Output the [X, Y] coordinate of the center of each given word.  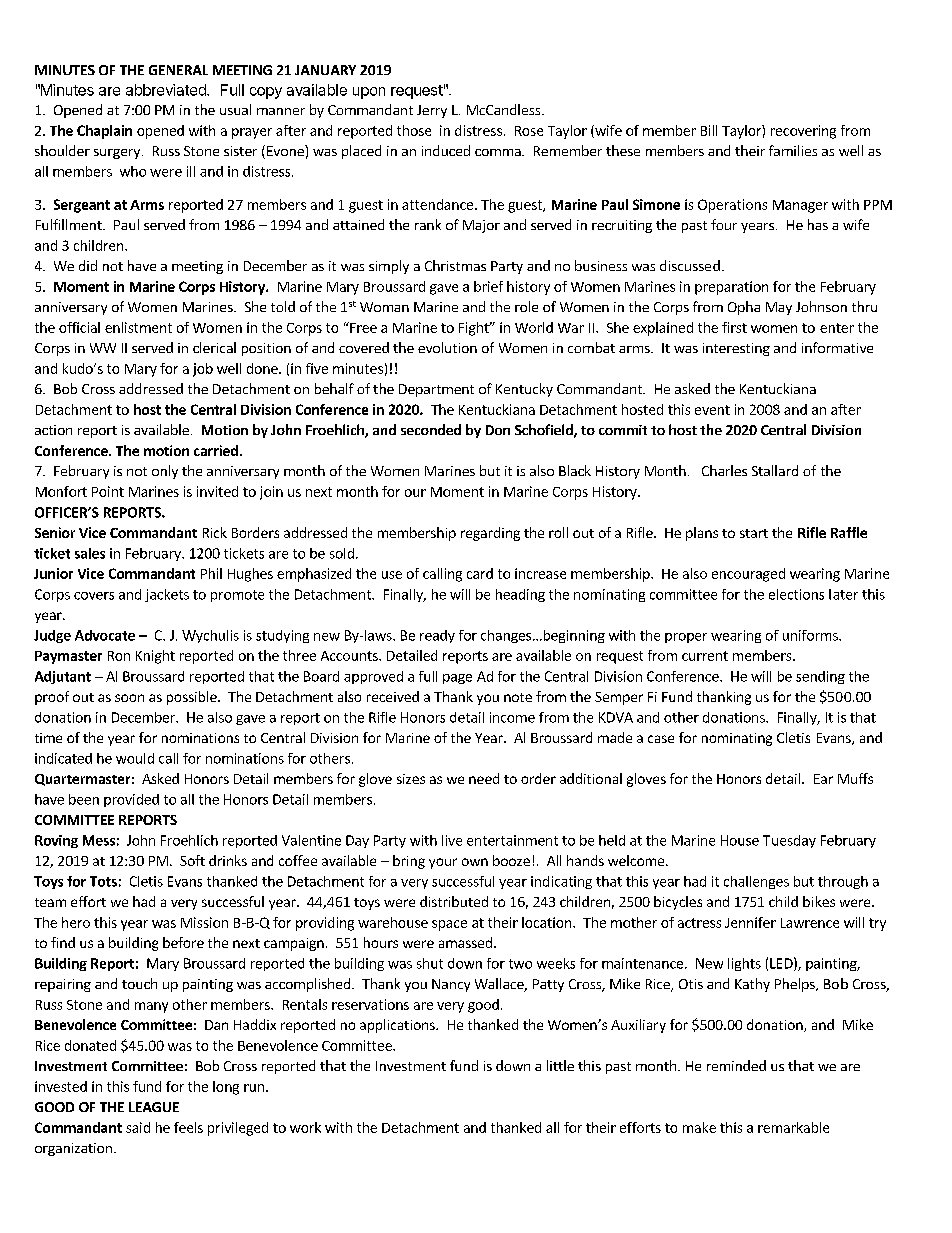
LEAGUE [154, 1107]
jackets [167, 595]
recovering [803, 132]
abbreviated [167, 90]
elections [796, 594]
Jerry [432, 111]
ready [437, 636]
